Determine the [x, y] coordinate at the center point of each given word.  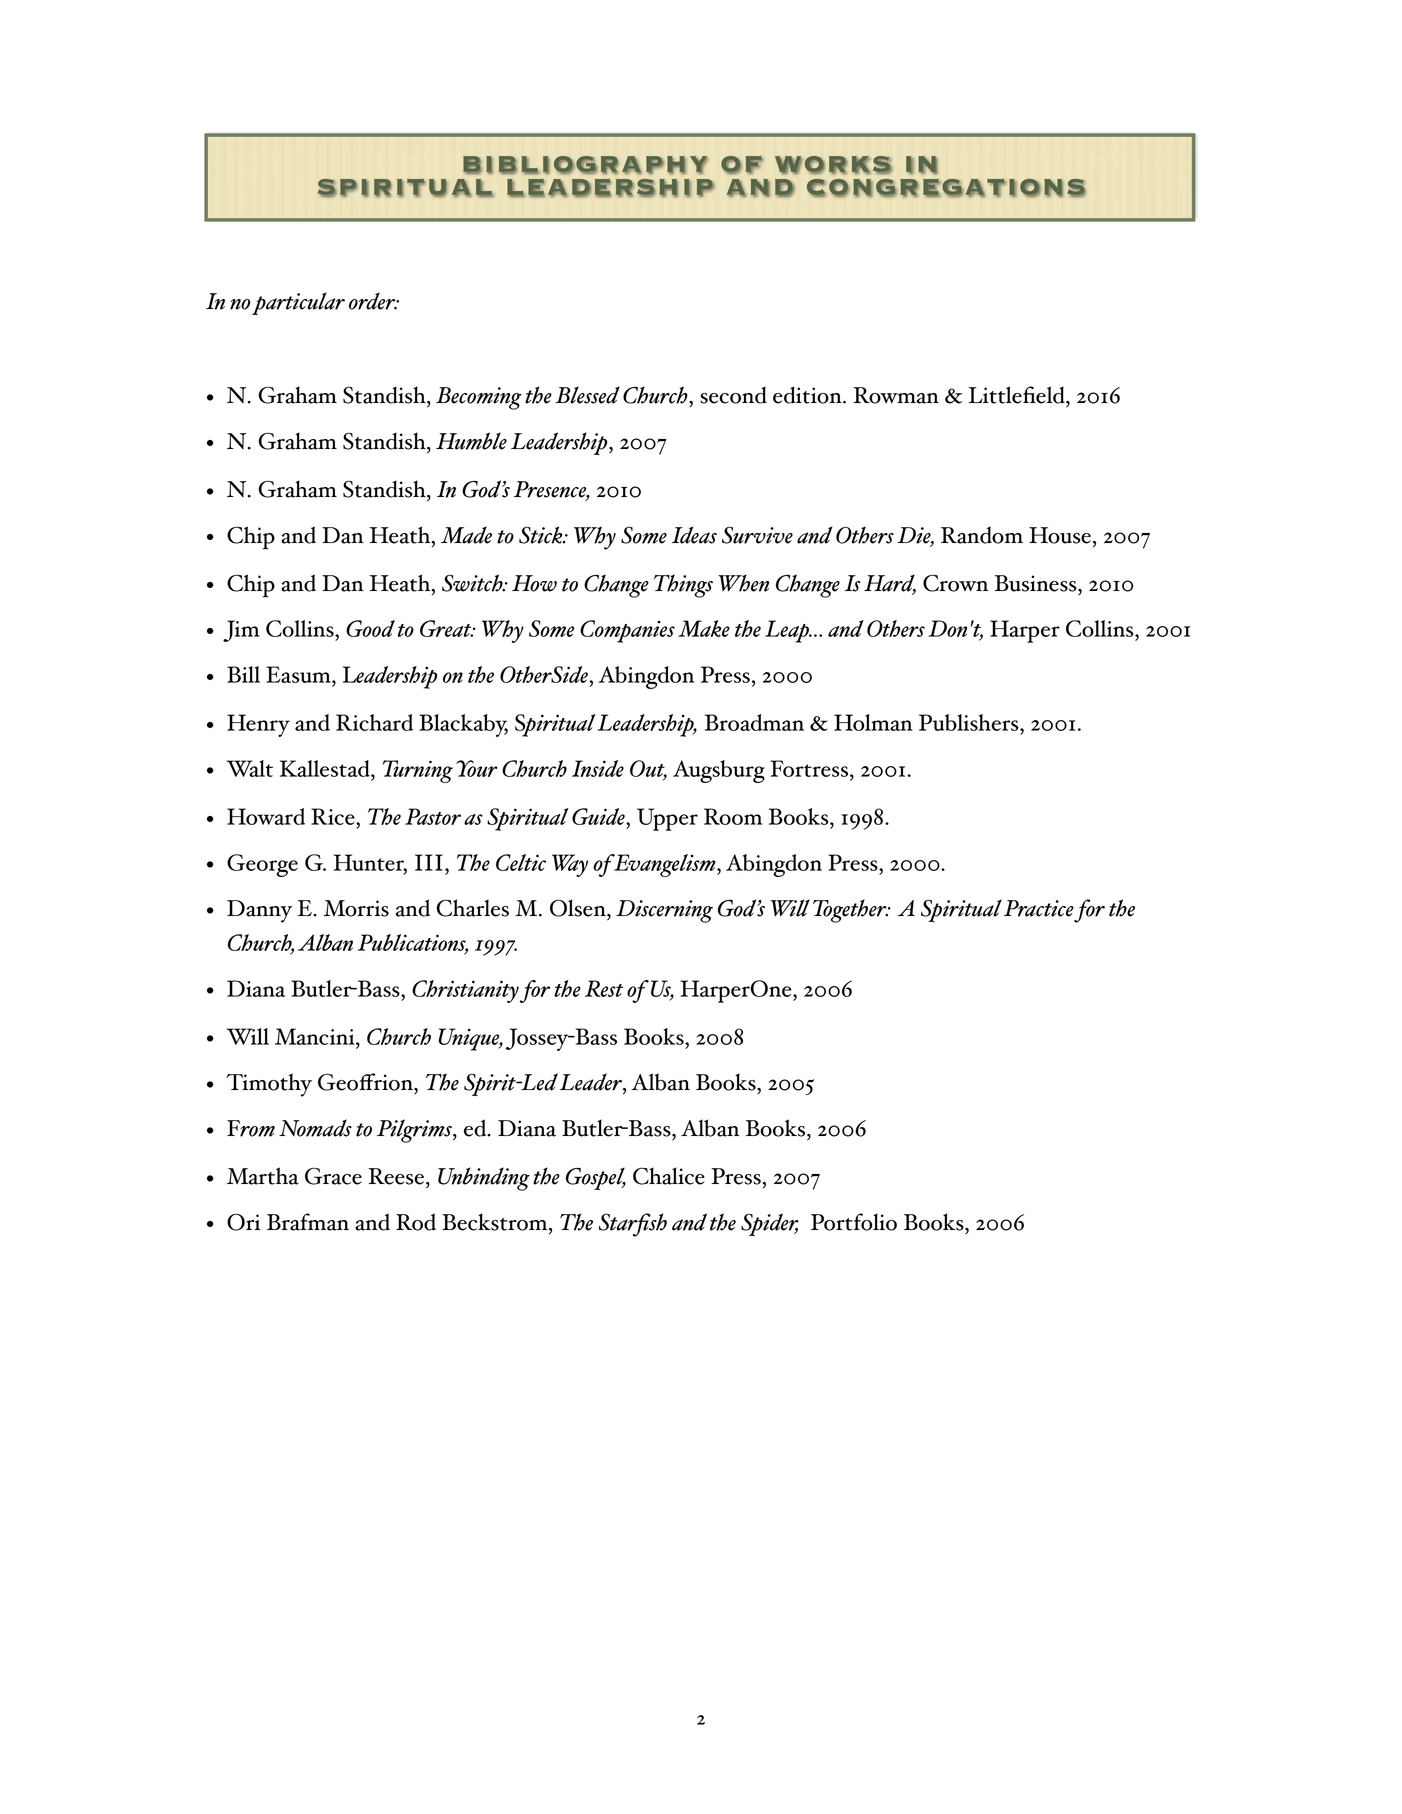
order [373, 301]
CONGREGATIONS [946, 187]
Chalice [669, 1176]
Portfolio [854, 1222]
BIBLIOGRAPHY [585, 165]
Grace [333, 1176]
